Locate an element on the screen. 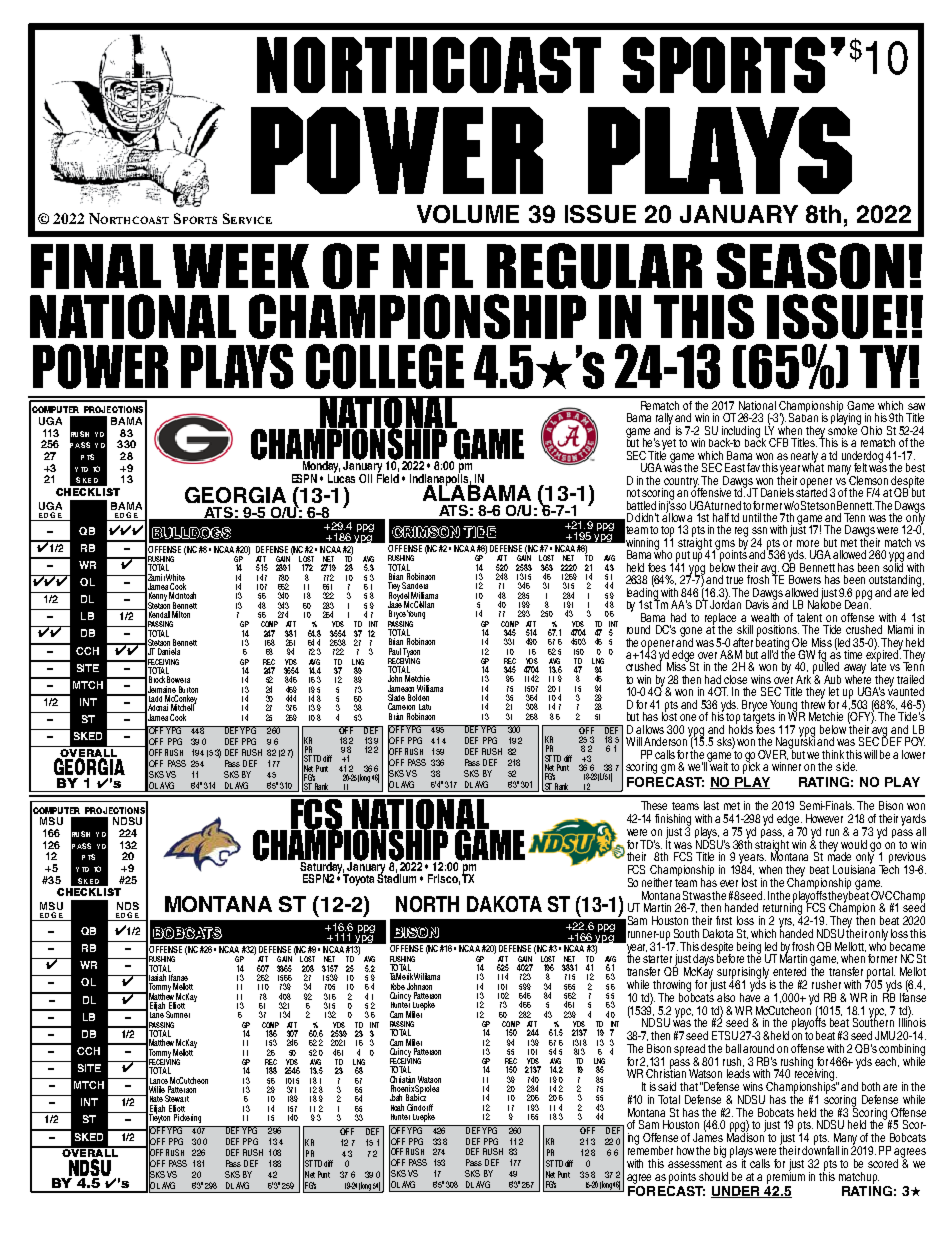 The image size is (952, 1233). Noah is located at coordinates (397, 1107).
